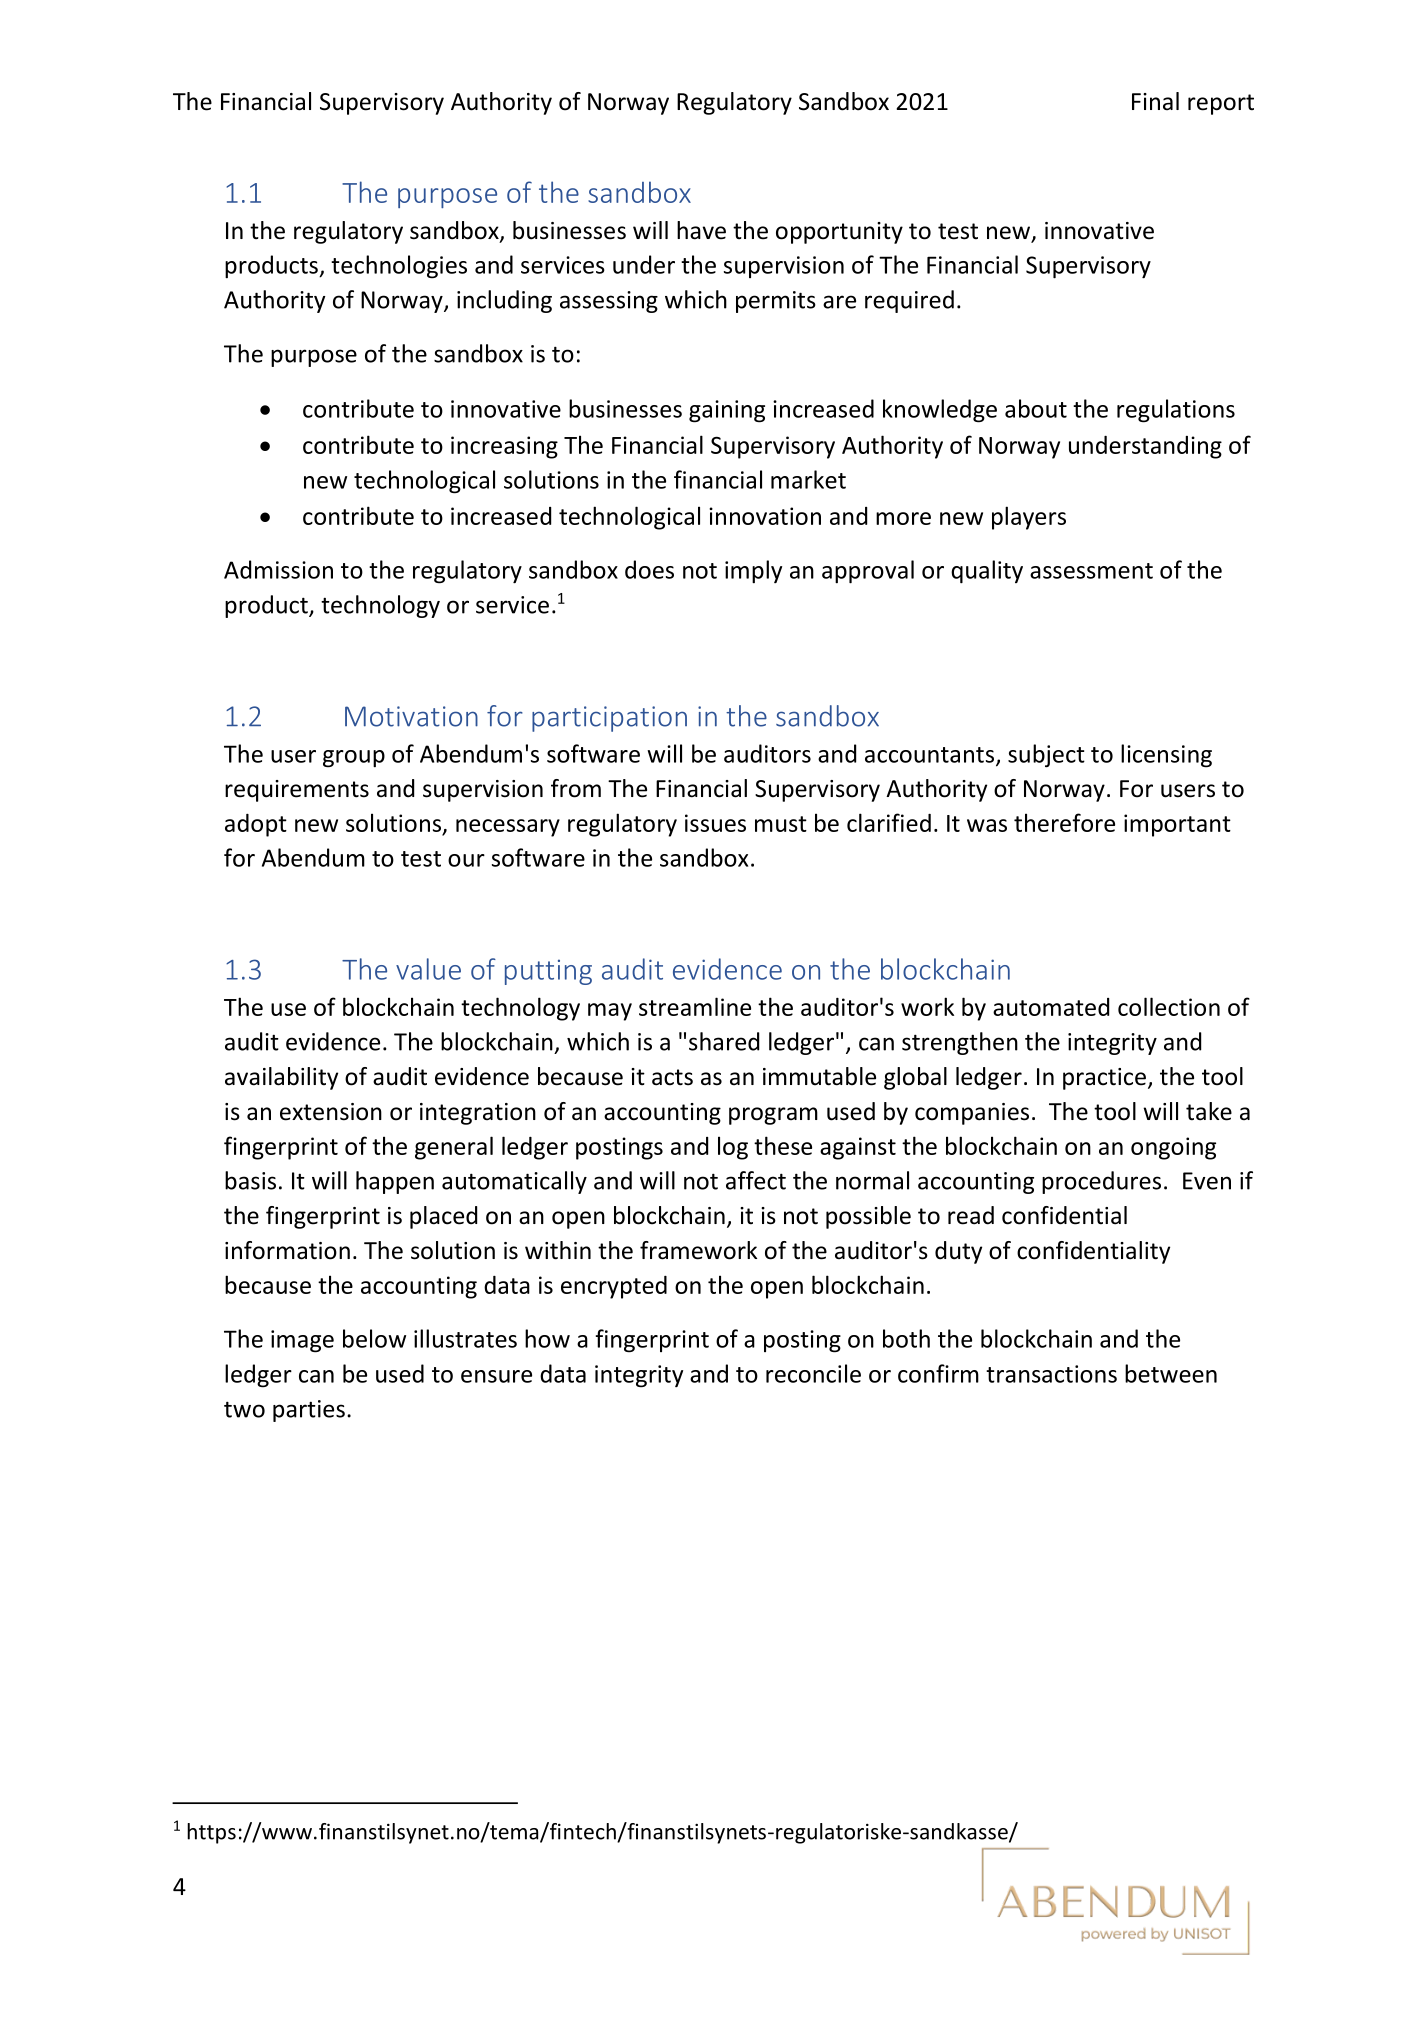 Image resolution: width=1427 pixels, height=2019 pixels. Describe the element at coordinates (1155, 101) in the screenshot. I see `Final` at that location.
